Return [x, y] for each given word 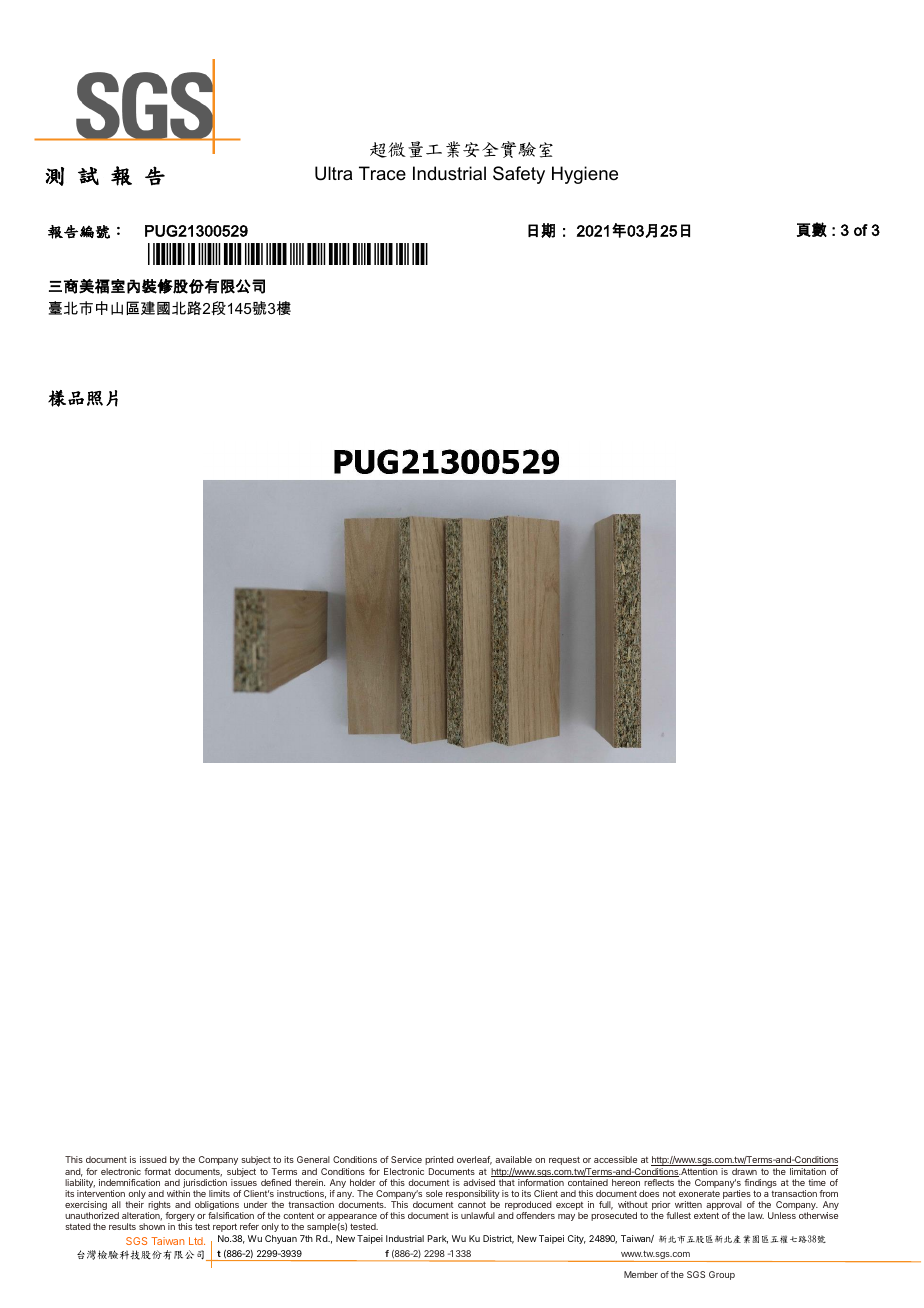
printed [439, 1160]
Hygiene [585, 175]
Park [438, 1239]
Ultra [333, 173]
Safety [519, 175]
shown [152, 1226]
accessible [615, 1159]
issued [153, 1159]
